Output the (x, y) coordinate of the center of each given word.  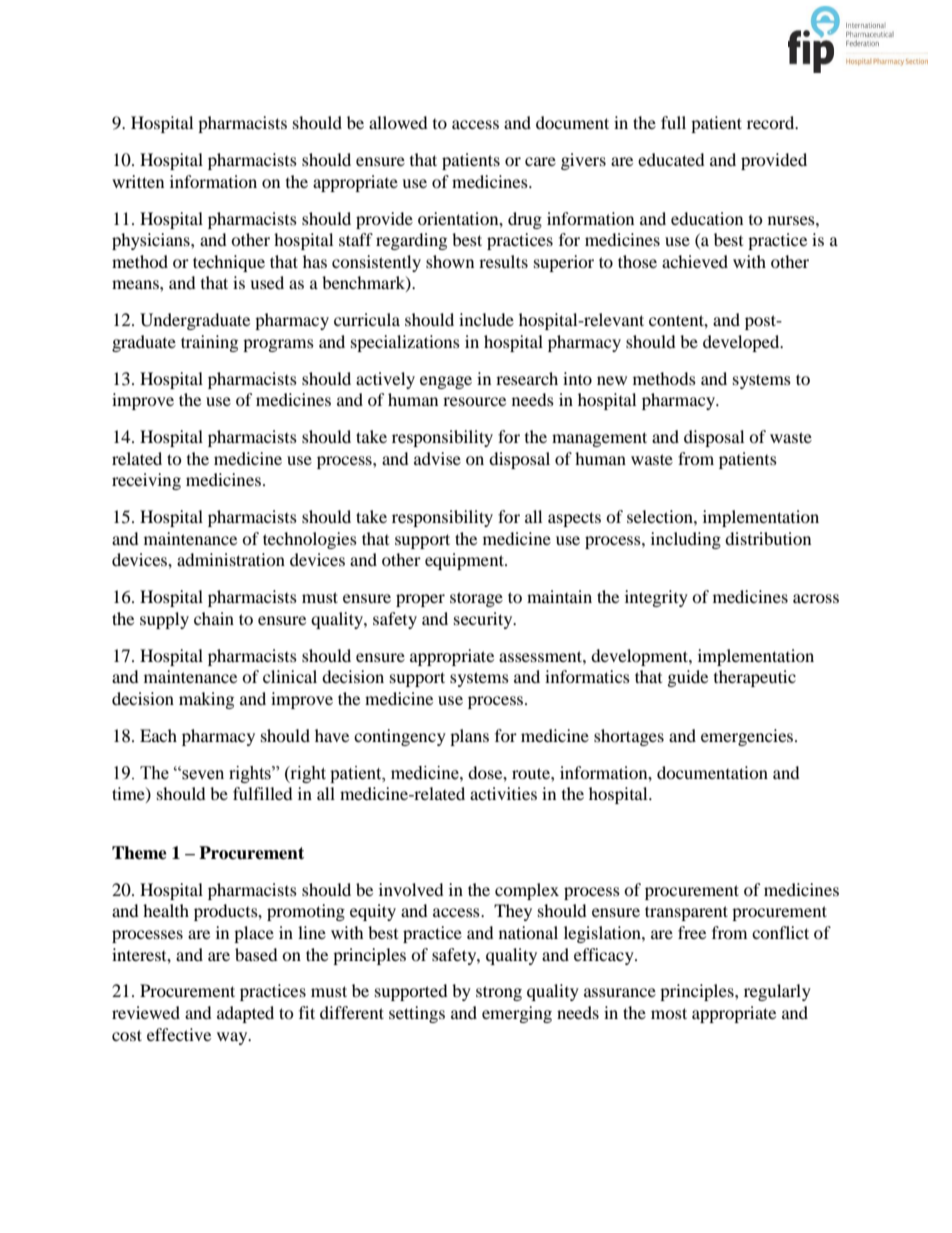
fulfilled (263, 793)
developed (742, 343)
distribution (768, 538)
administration (231, 559)
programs (278, 345)
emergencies (748, 737)
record (772, 122)
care (540, 161)
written (138, 181)
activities (503, 793)
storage (476, 599)
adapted (245, 1014)
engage (446, 382)
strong (499, 993)
